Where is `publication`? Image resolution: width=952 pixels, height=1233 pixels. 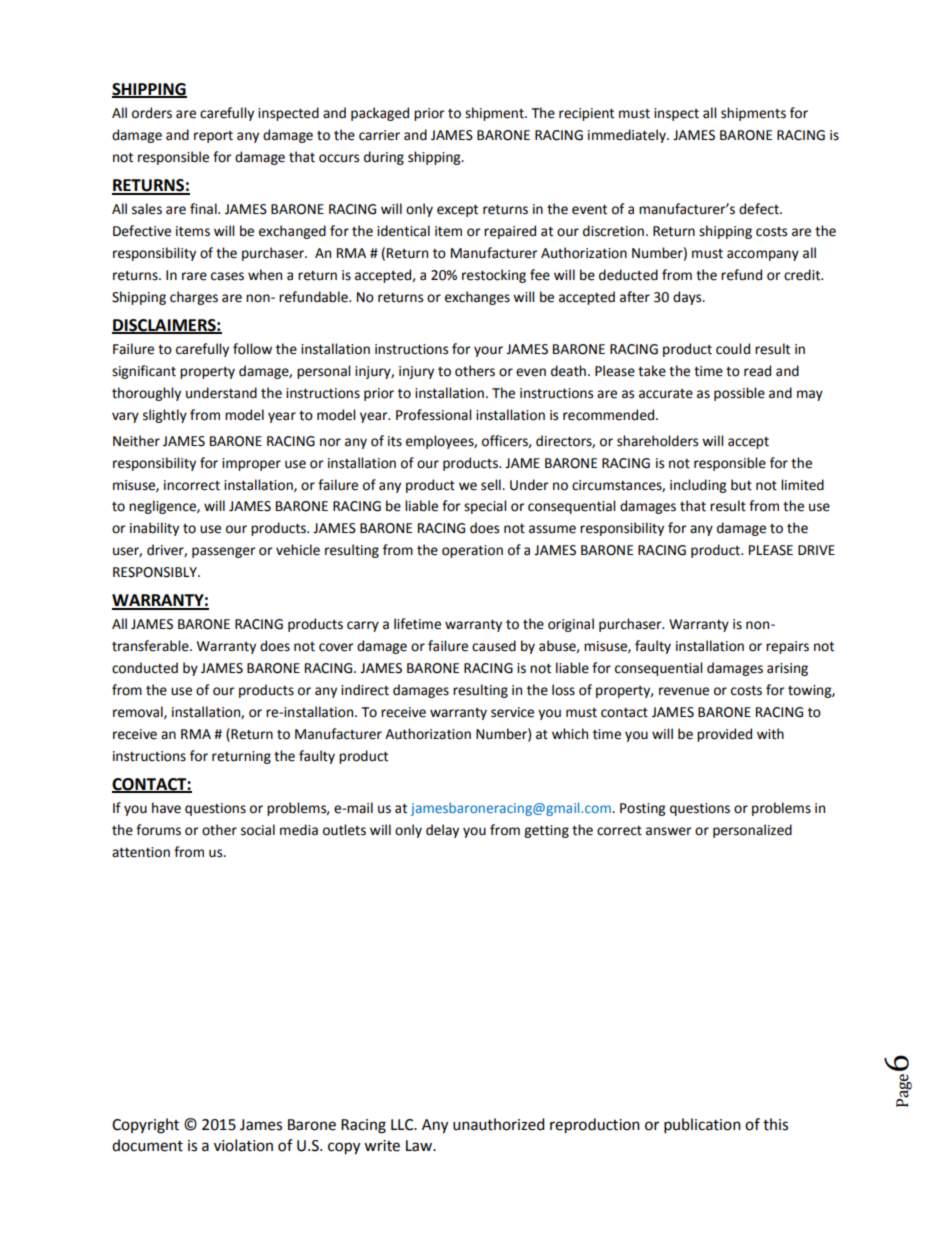
publication is located at coordinates (702, 1126).
